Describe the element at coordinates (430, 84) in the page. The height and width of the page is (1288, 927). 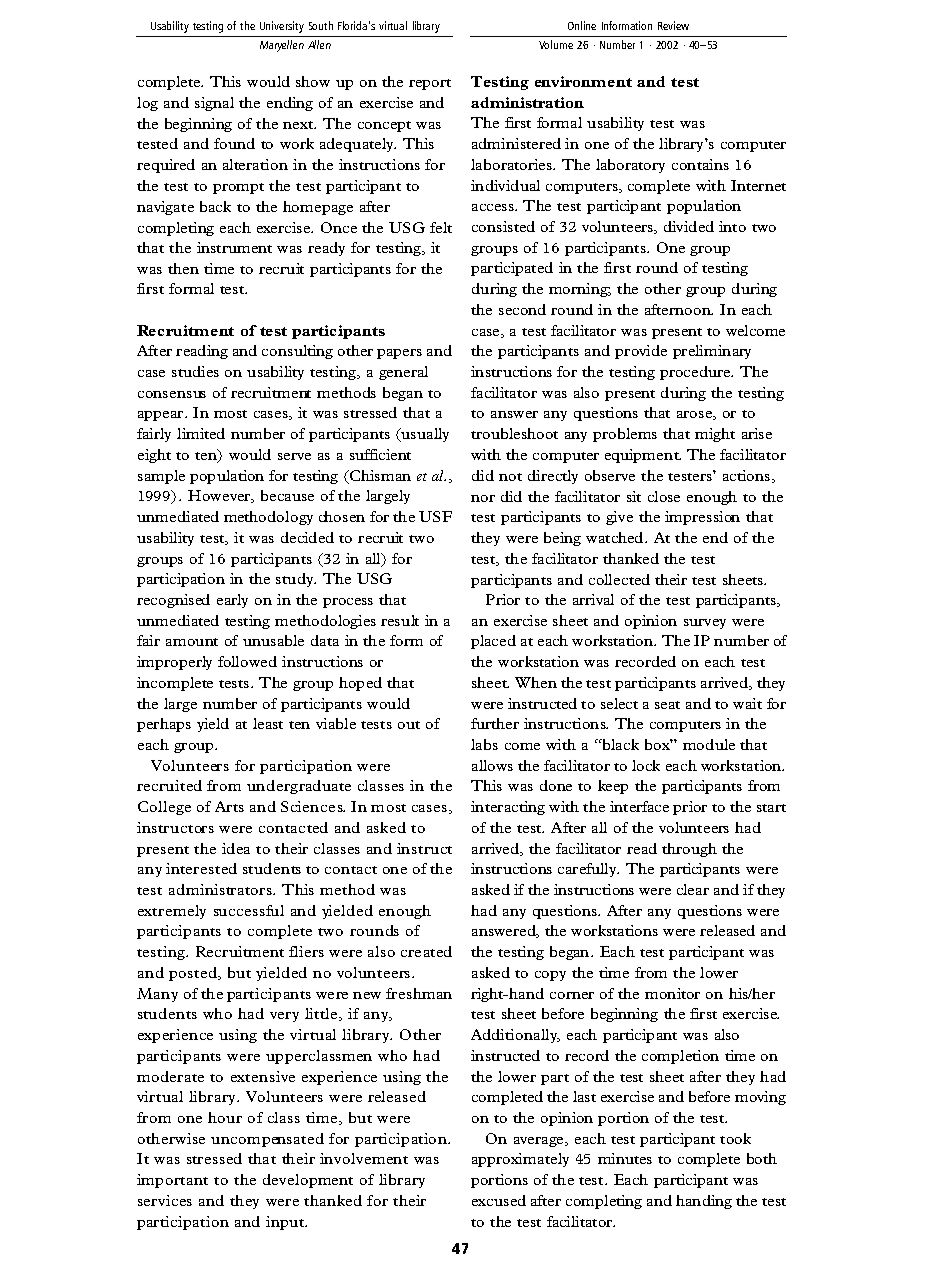
I see `report` at that location.
